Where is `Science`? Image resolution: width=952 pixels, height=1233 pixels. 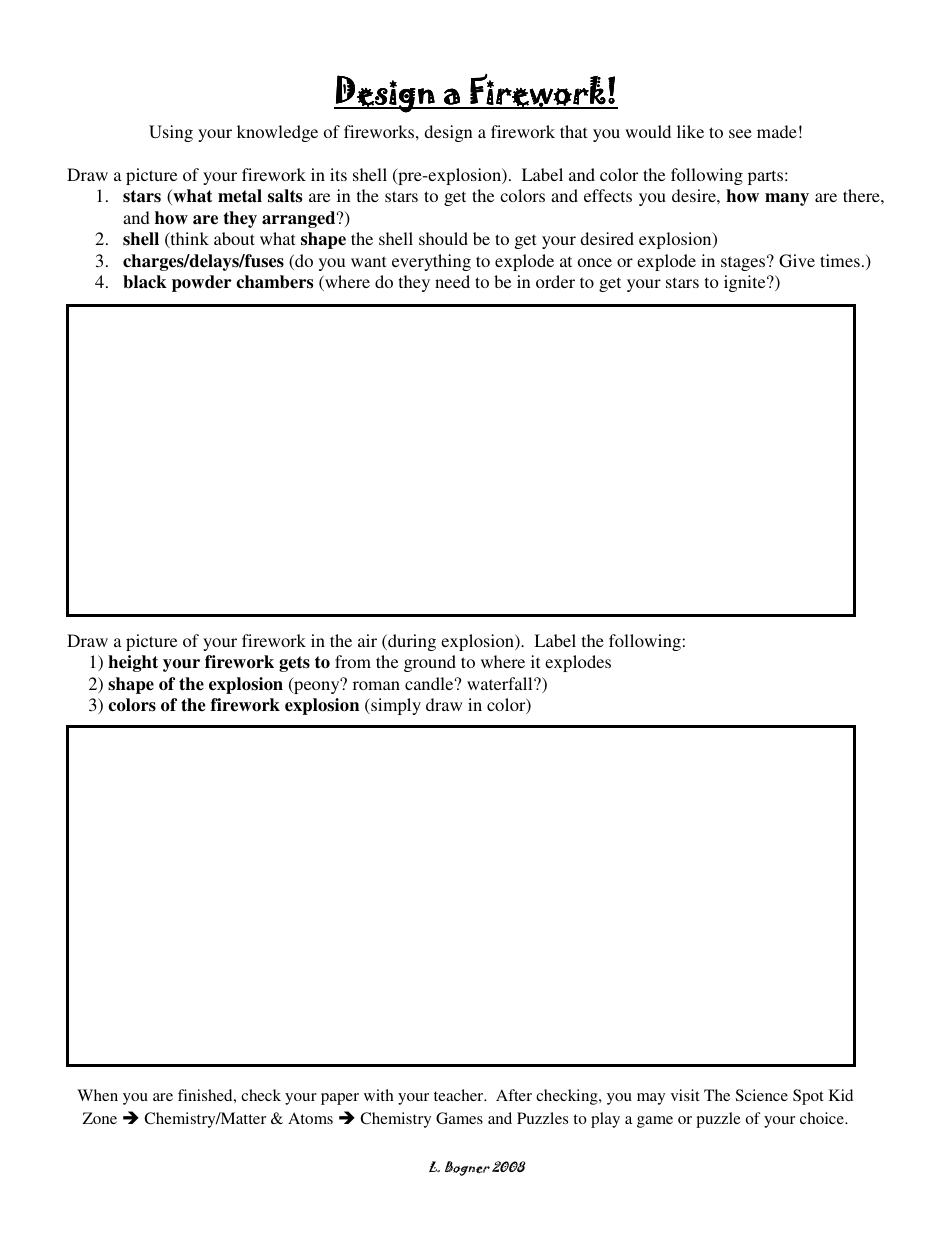 Science is located at coordinates (762, 1095).
